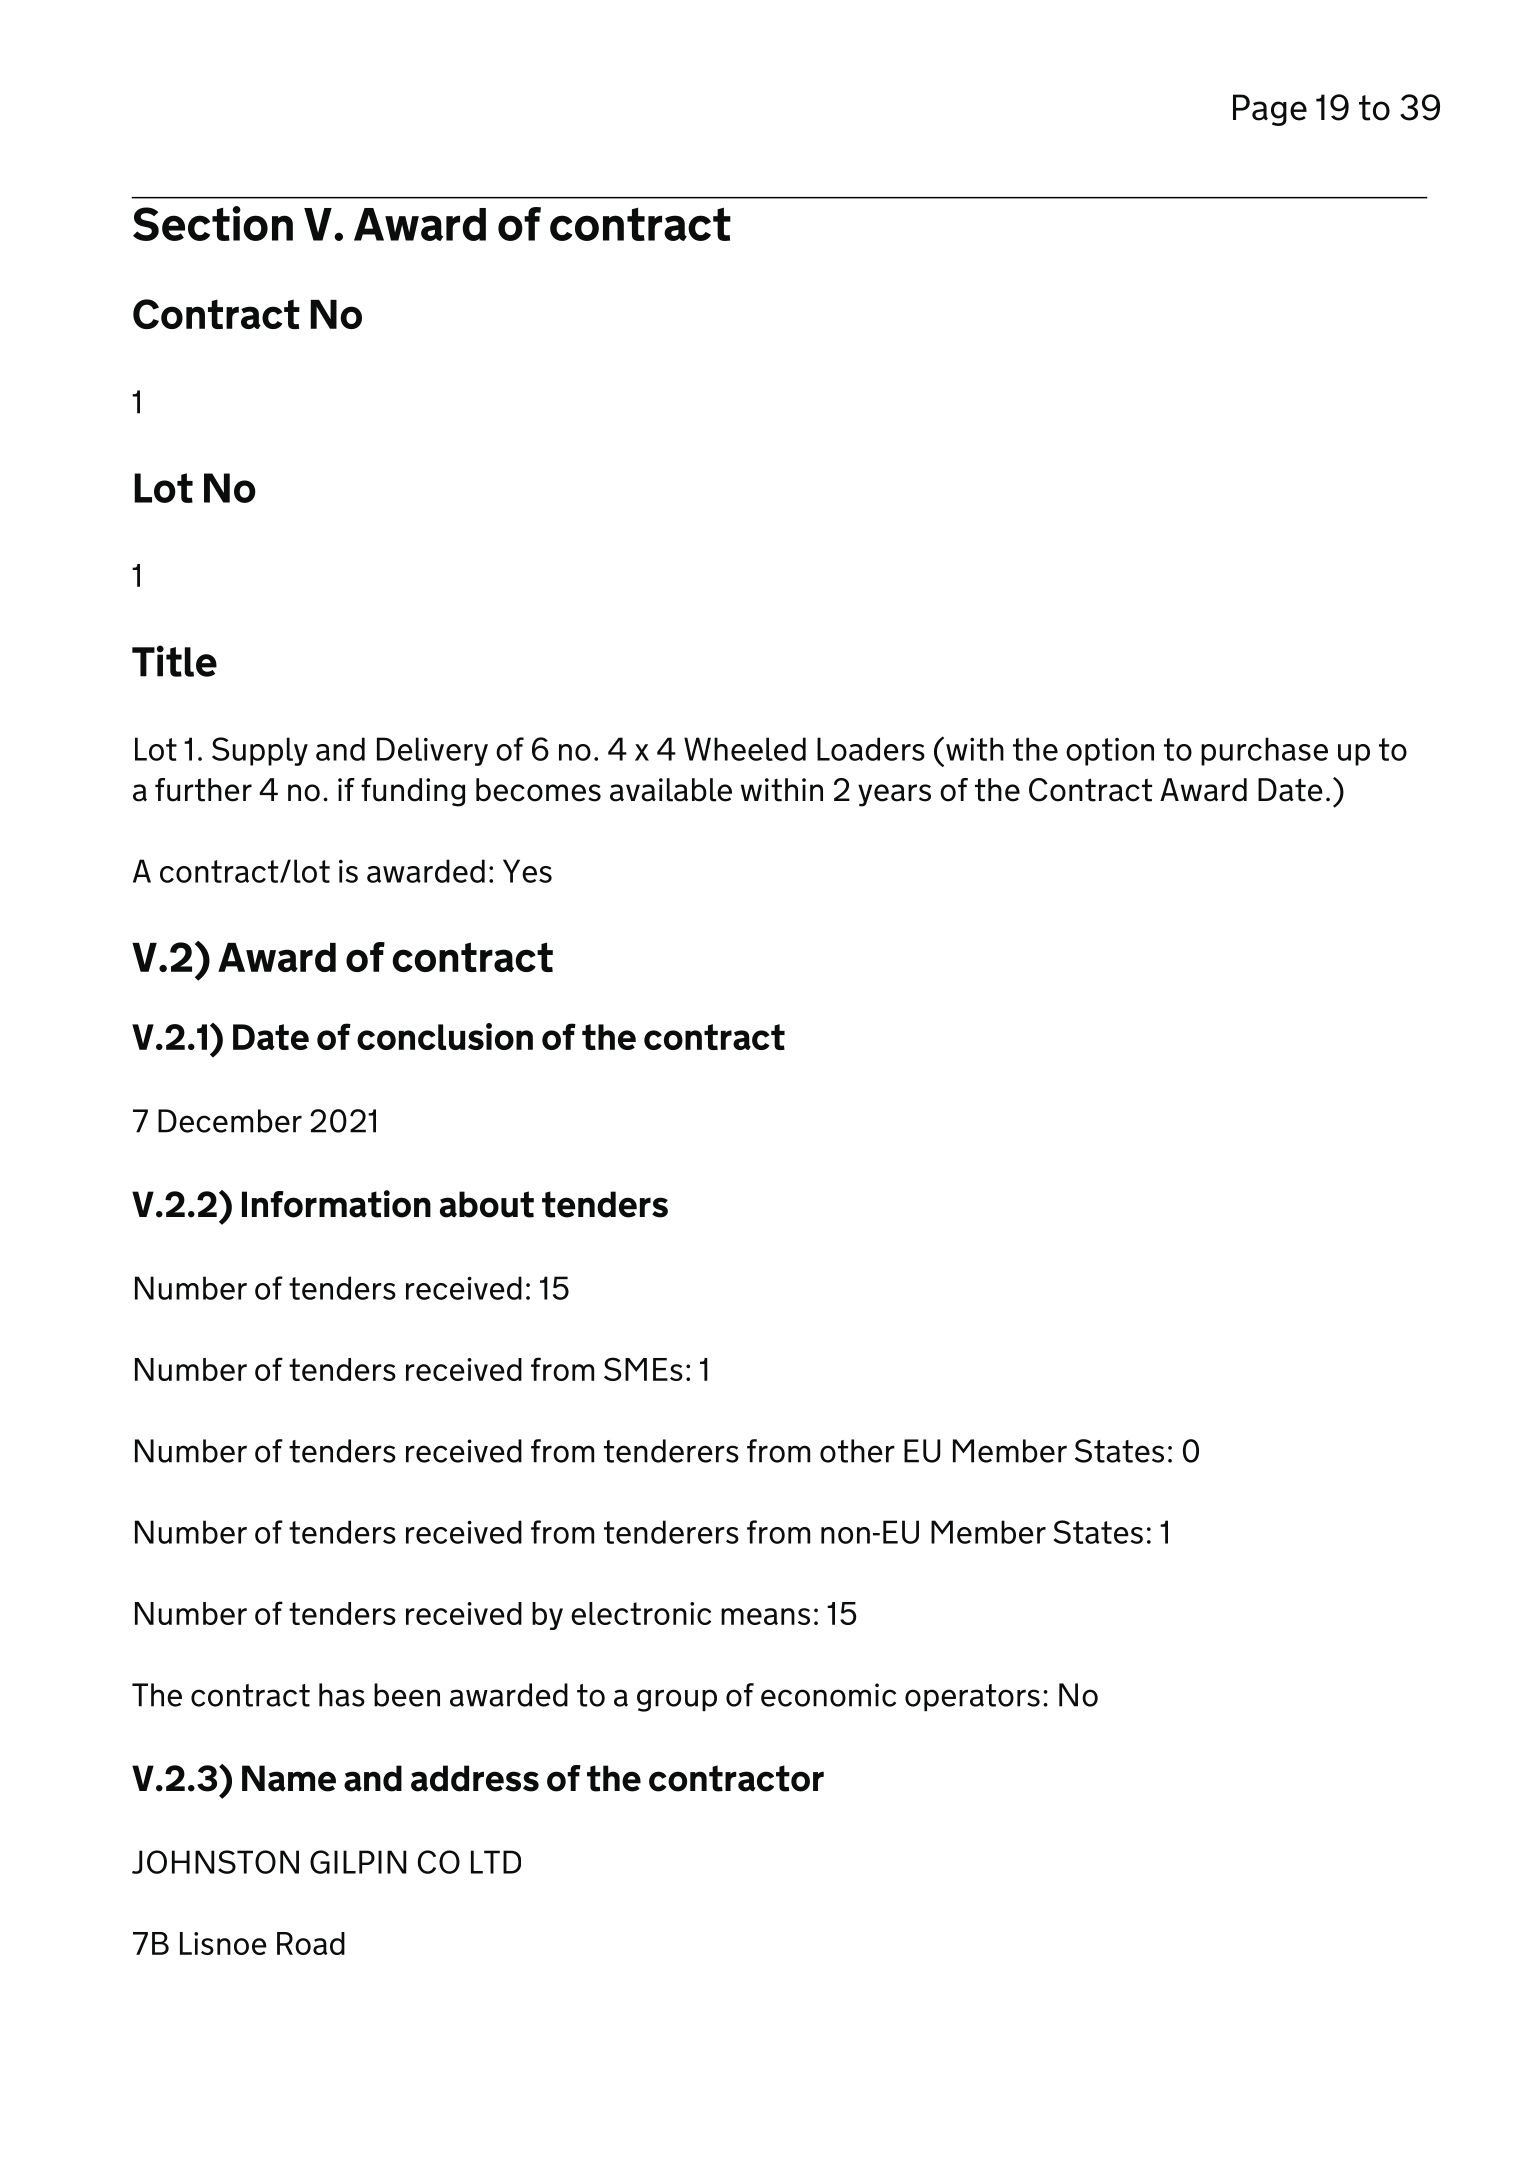 This page has height=2174, width=1537. What do you see at coordinates (1270, 110) in the page?
I see `Page` at bounding box center [1270, 110].
